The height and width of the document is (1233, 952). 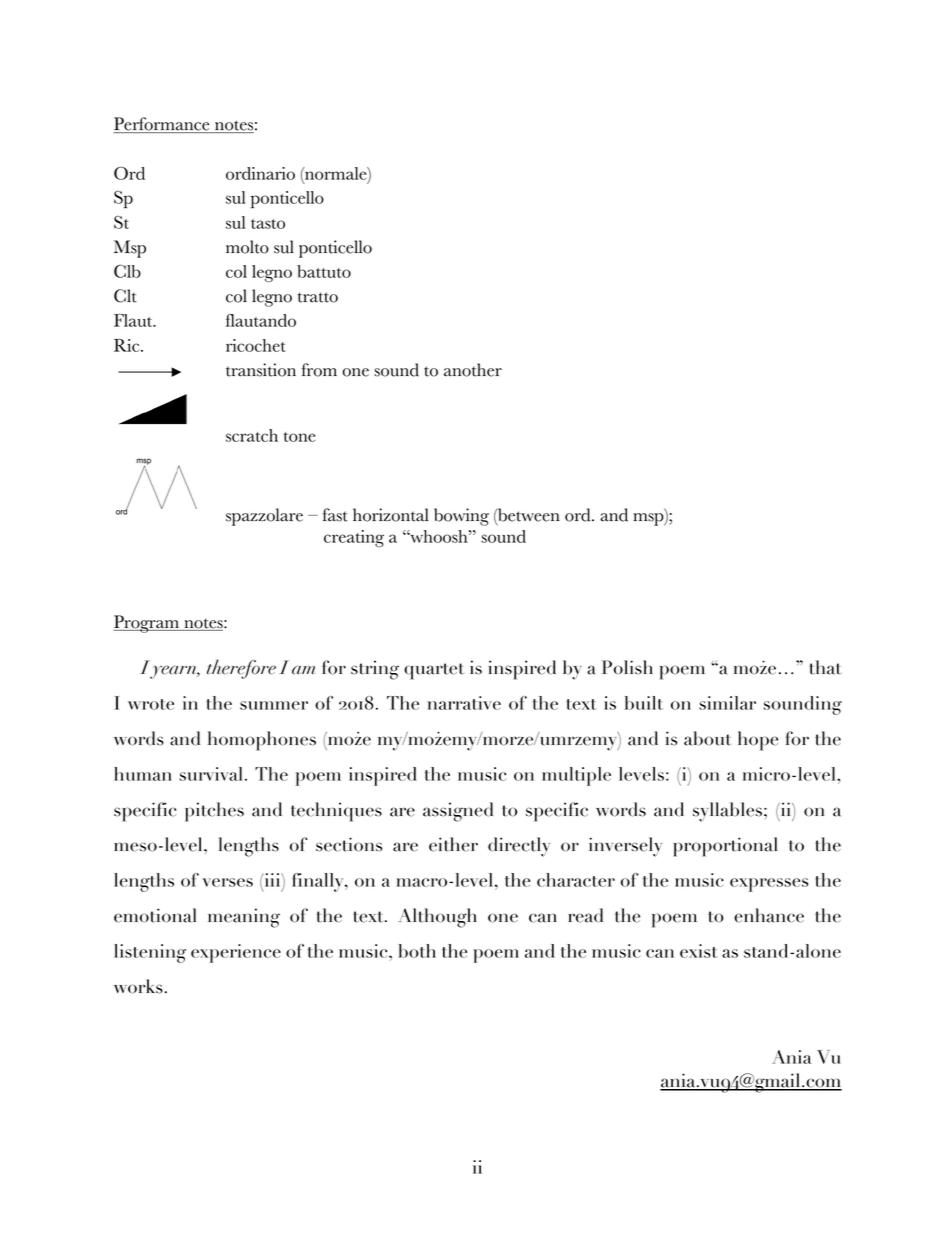 I want to click on exist, so click(x=699, y=951).
